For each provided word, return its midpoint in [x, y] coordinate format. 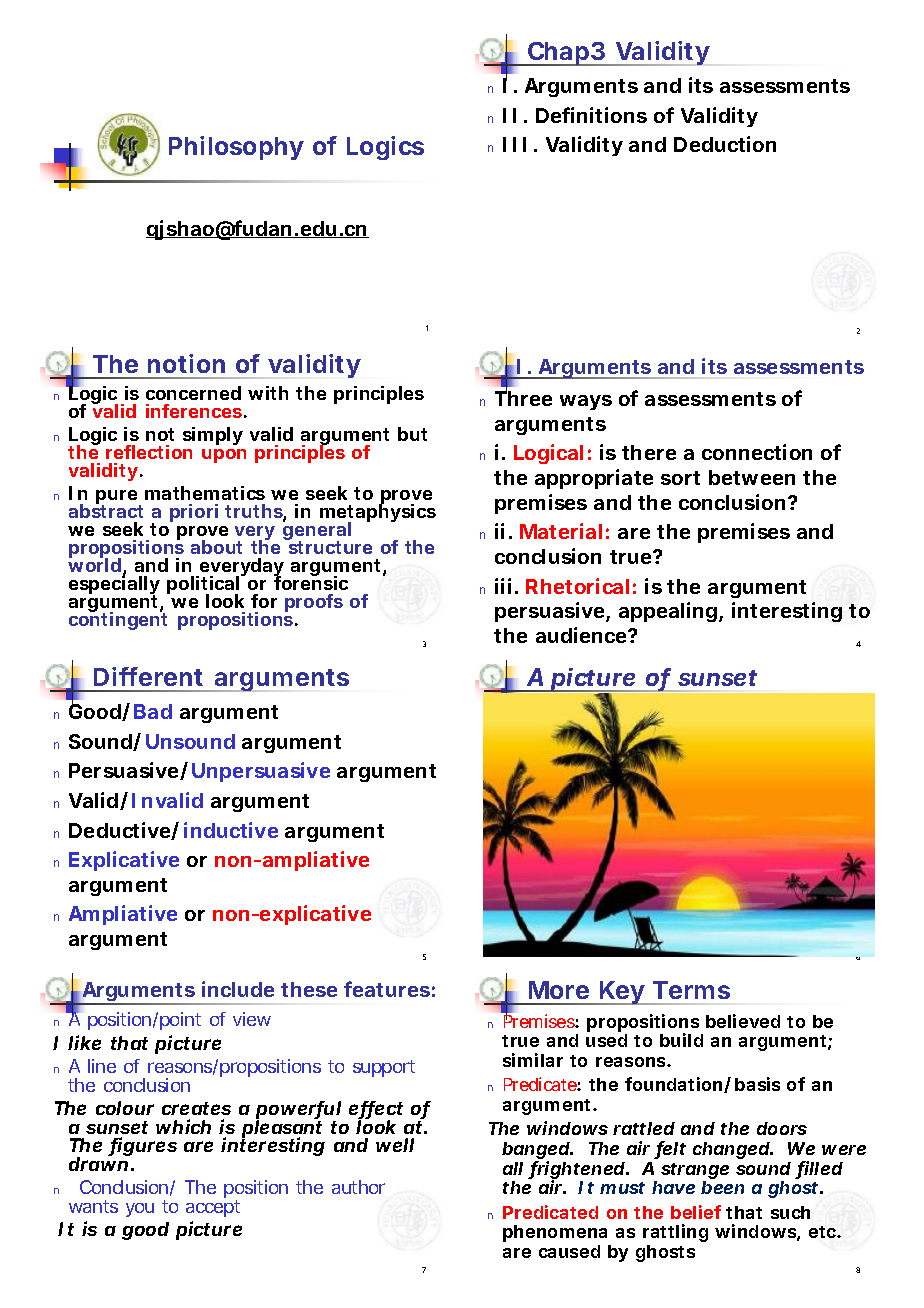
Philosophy [236, 148]
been [722, 1187]
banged [537, 1152]
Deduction [725, 144]
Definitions [591, 115]
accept [213, 1208]
